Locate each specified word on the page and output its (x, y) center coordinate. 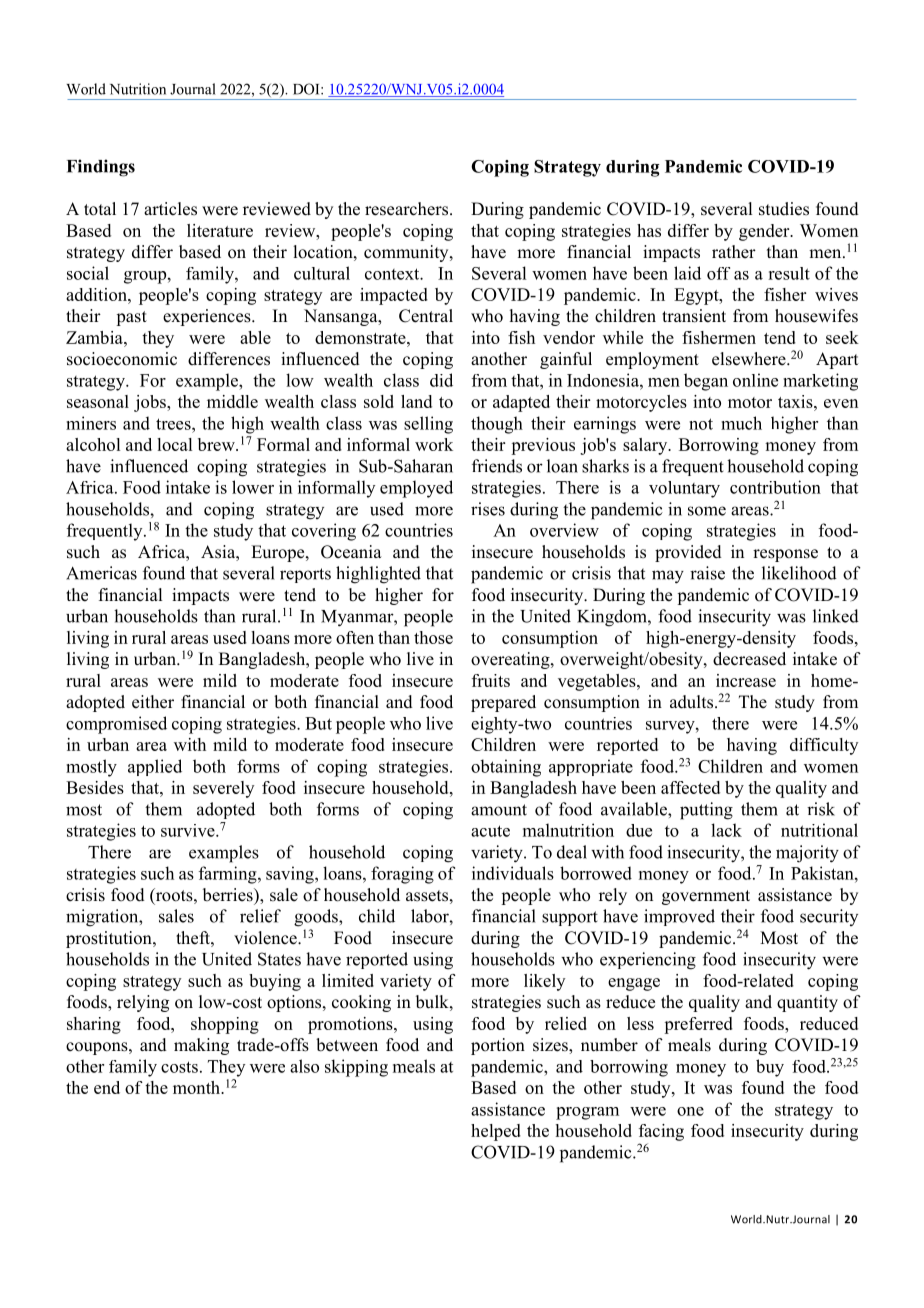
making (201, 1046)
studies (784, 209)
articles (170, 209)
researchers (406, 209)
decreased (749, 659)
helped (496, 1132)
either (153, 702)
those (433, 637)
